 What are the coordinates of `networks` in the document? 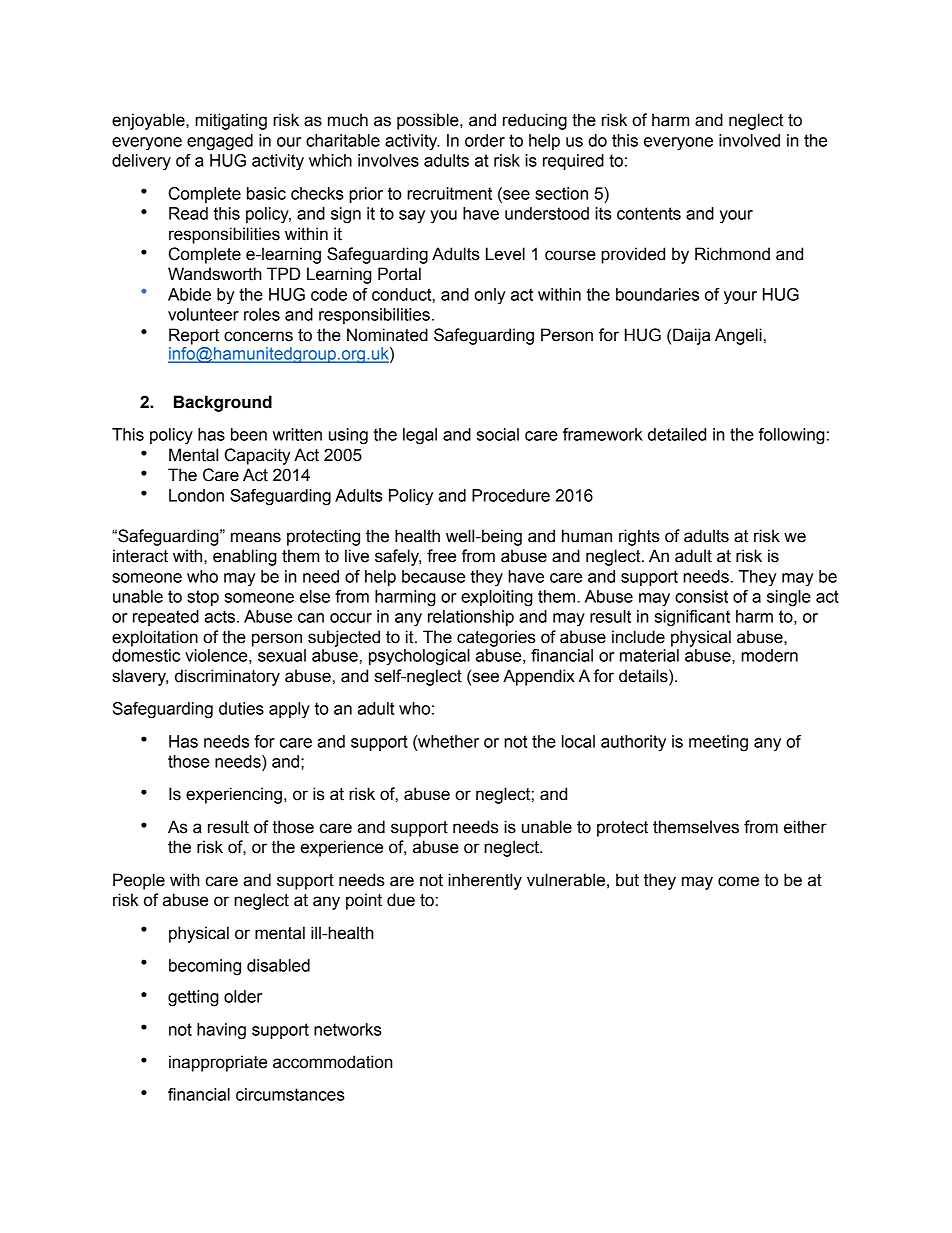 It's located at (348, 1029).
